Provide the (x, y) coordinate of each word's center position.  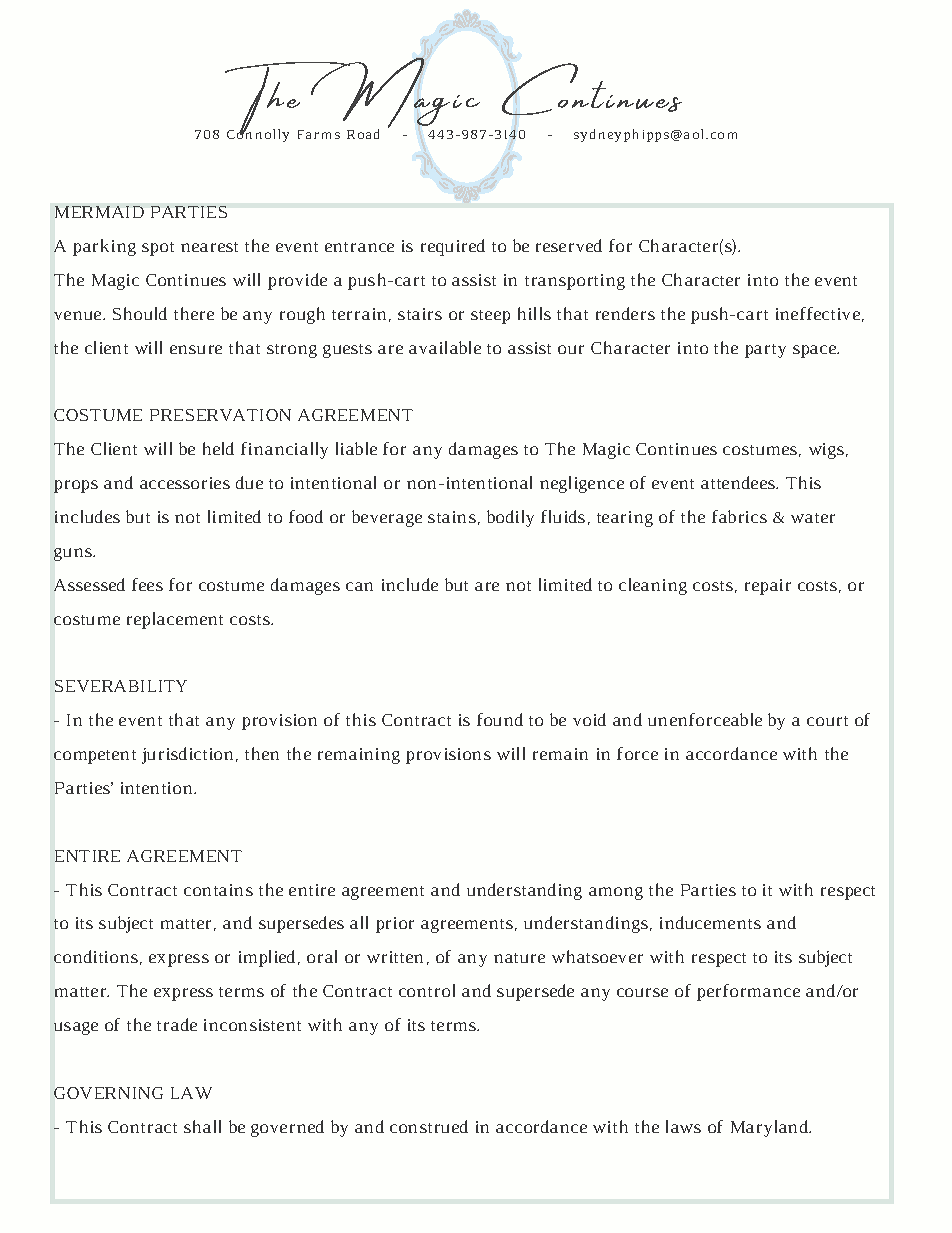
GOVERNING (108, 1093)
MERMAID (99, 212)
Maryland (771, 1128)
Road (363, 134)
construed (429, 1126)
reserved (569, 245)
